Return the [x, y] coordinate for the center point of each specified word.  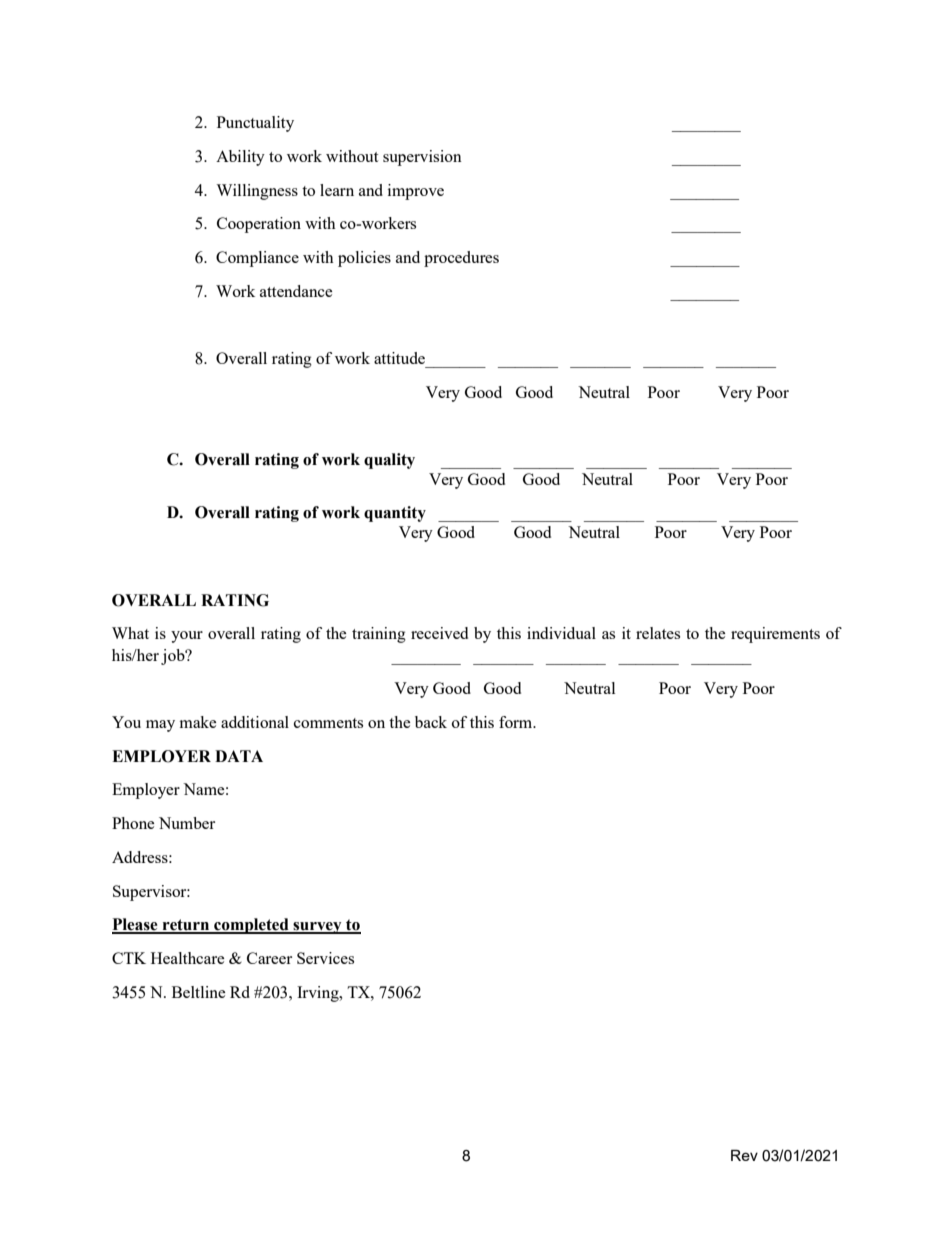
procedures [461, 259]
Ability [240, 158]
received [439, 633]
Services [325, 958]
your [187, 637]
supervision [422, 158]
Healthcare [188, 958]
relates [658, 633]
